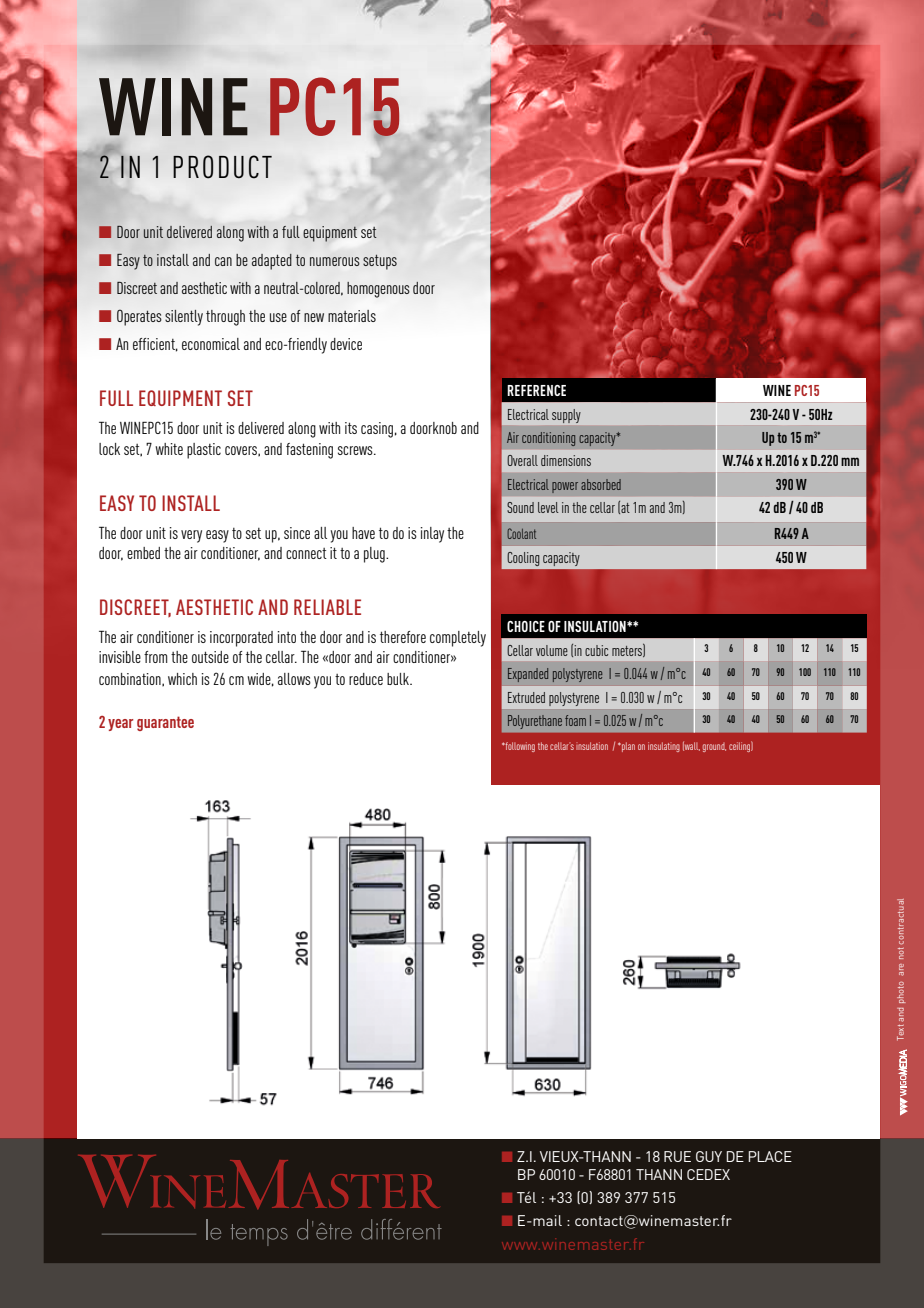  I want to click on setups, so click(380, 262).
